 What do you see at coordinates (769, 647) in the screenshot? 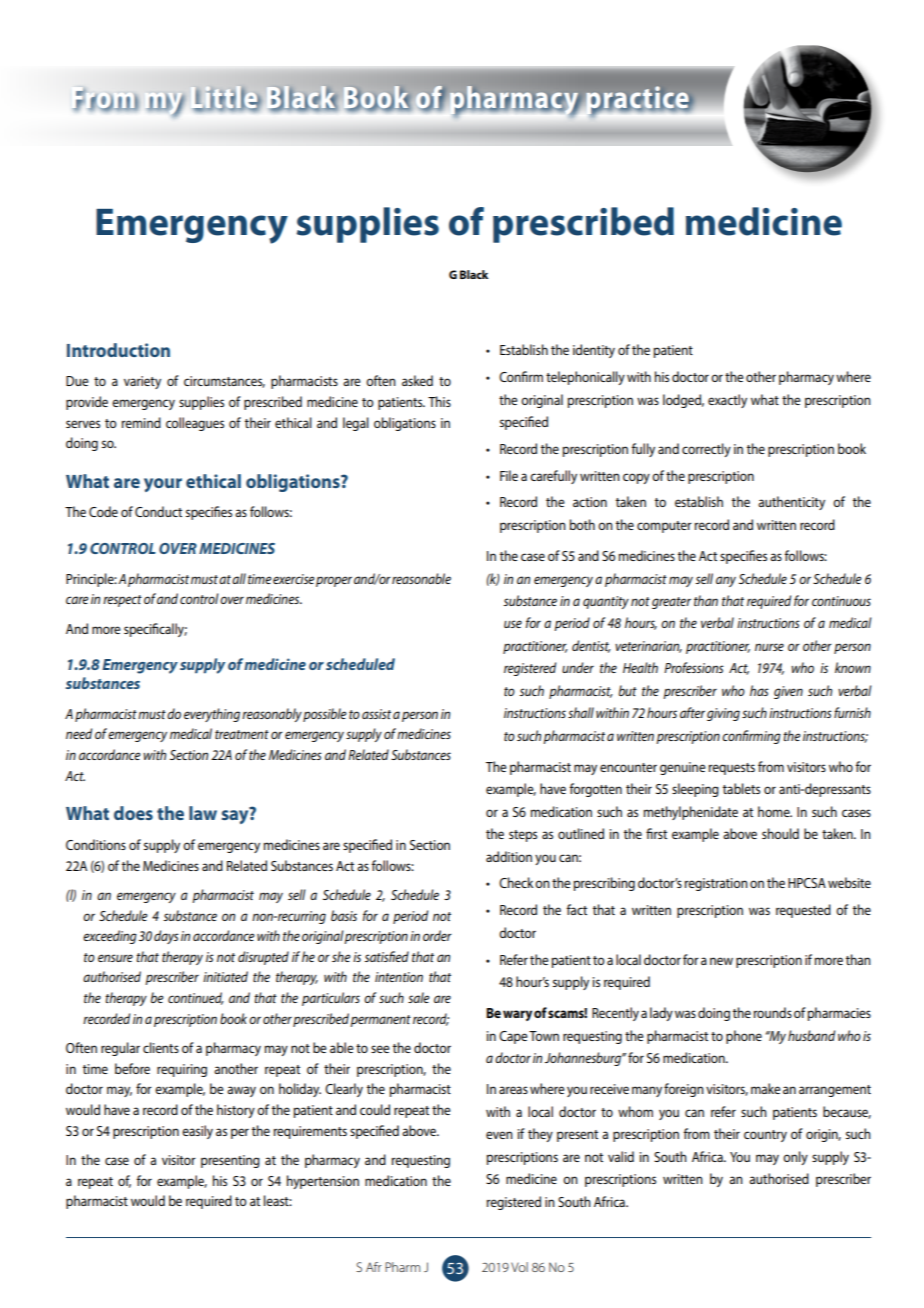
I see `nurse` at bounding box center [769, 647].
